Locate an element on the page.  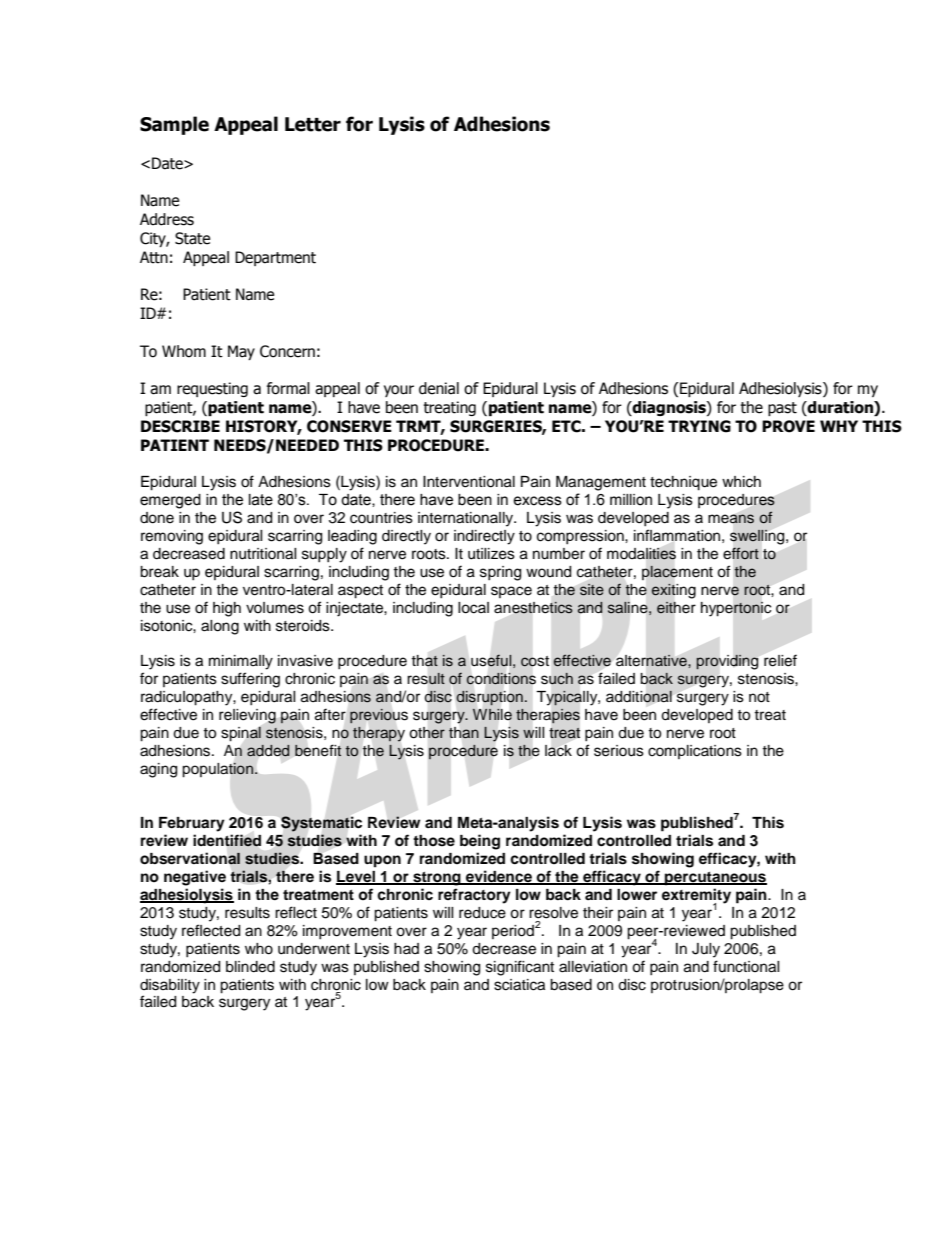
blinded is located at coordinates (250, 967).
